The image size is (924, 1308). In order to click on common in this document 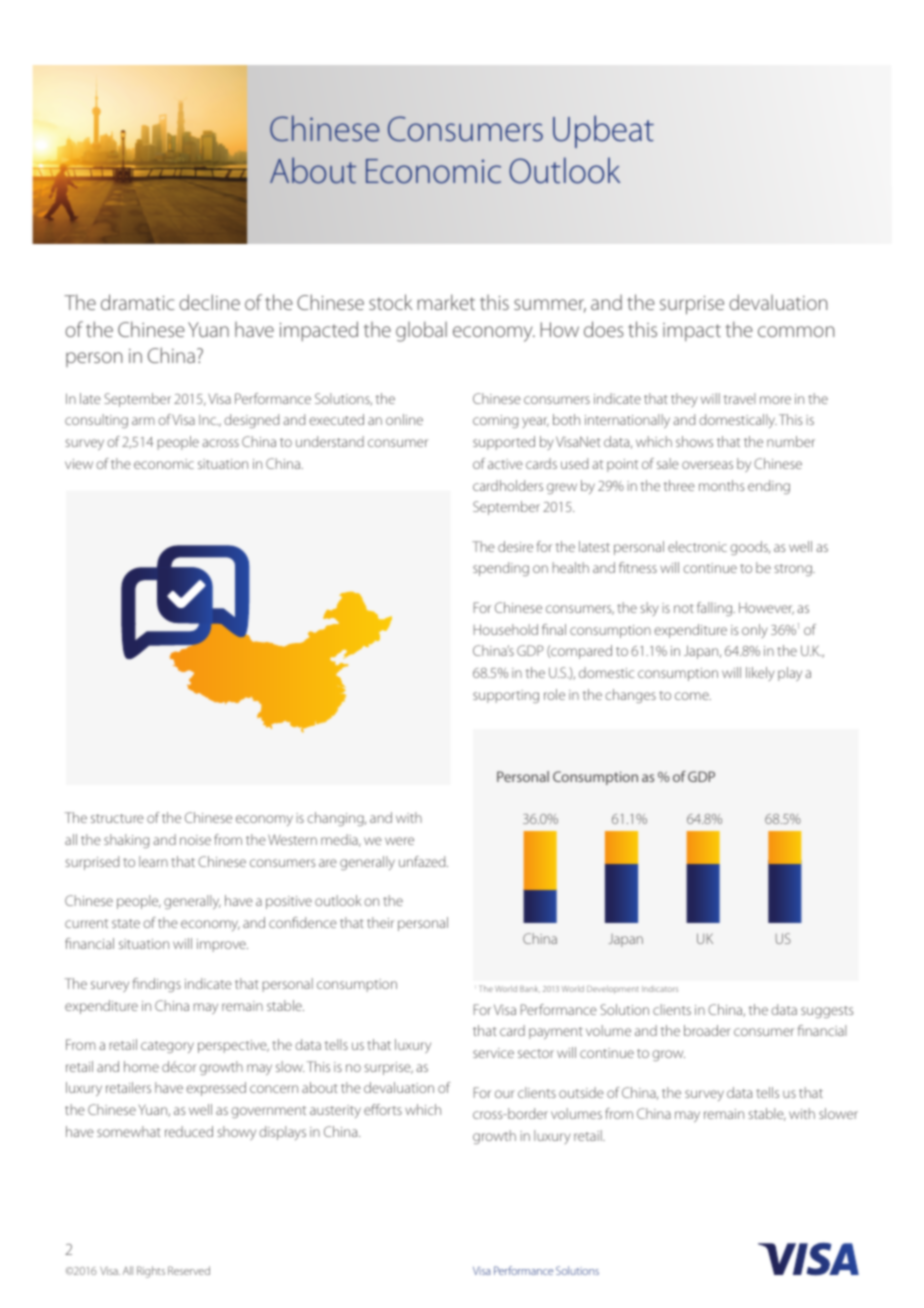, I will do `click(796, 331)`.
